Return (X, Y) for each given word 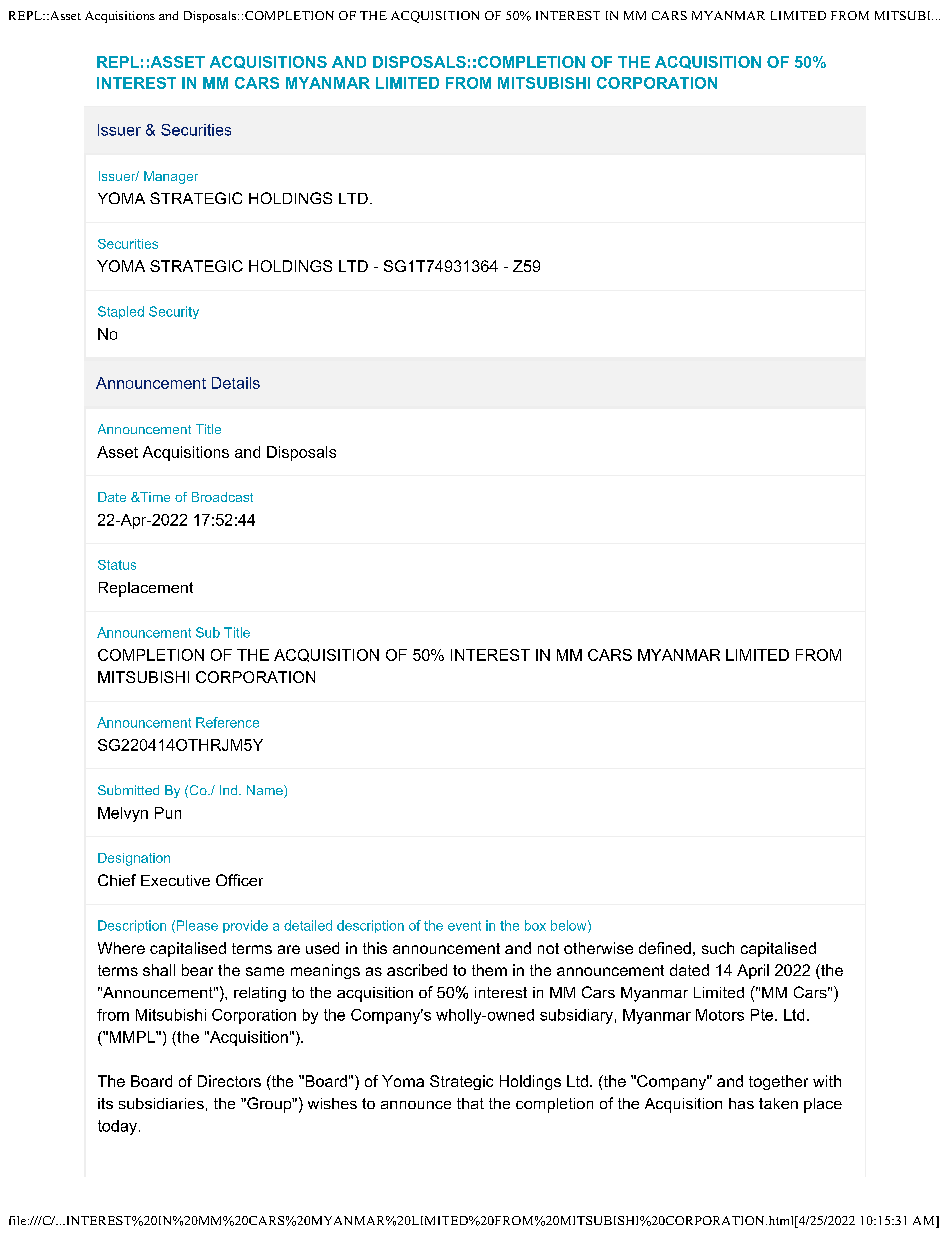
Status (117, 565)
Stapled (121, 312)
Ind (230, 790)
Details (236, 383)
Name (266, 791)
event (464, 926)
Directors (229, 1081)
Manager (171, 177)
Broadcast (222, 497)
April (753, 971)
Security (174, 312)
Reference (227, 722)
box (535, 925)
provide (245, 926)
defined (665, 948)
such (718, 948)
